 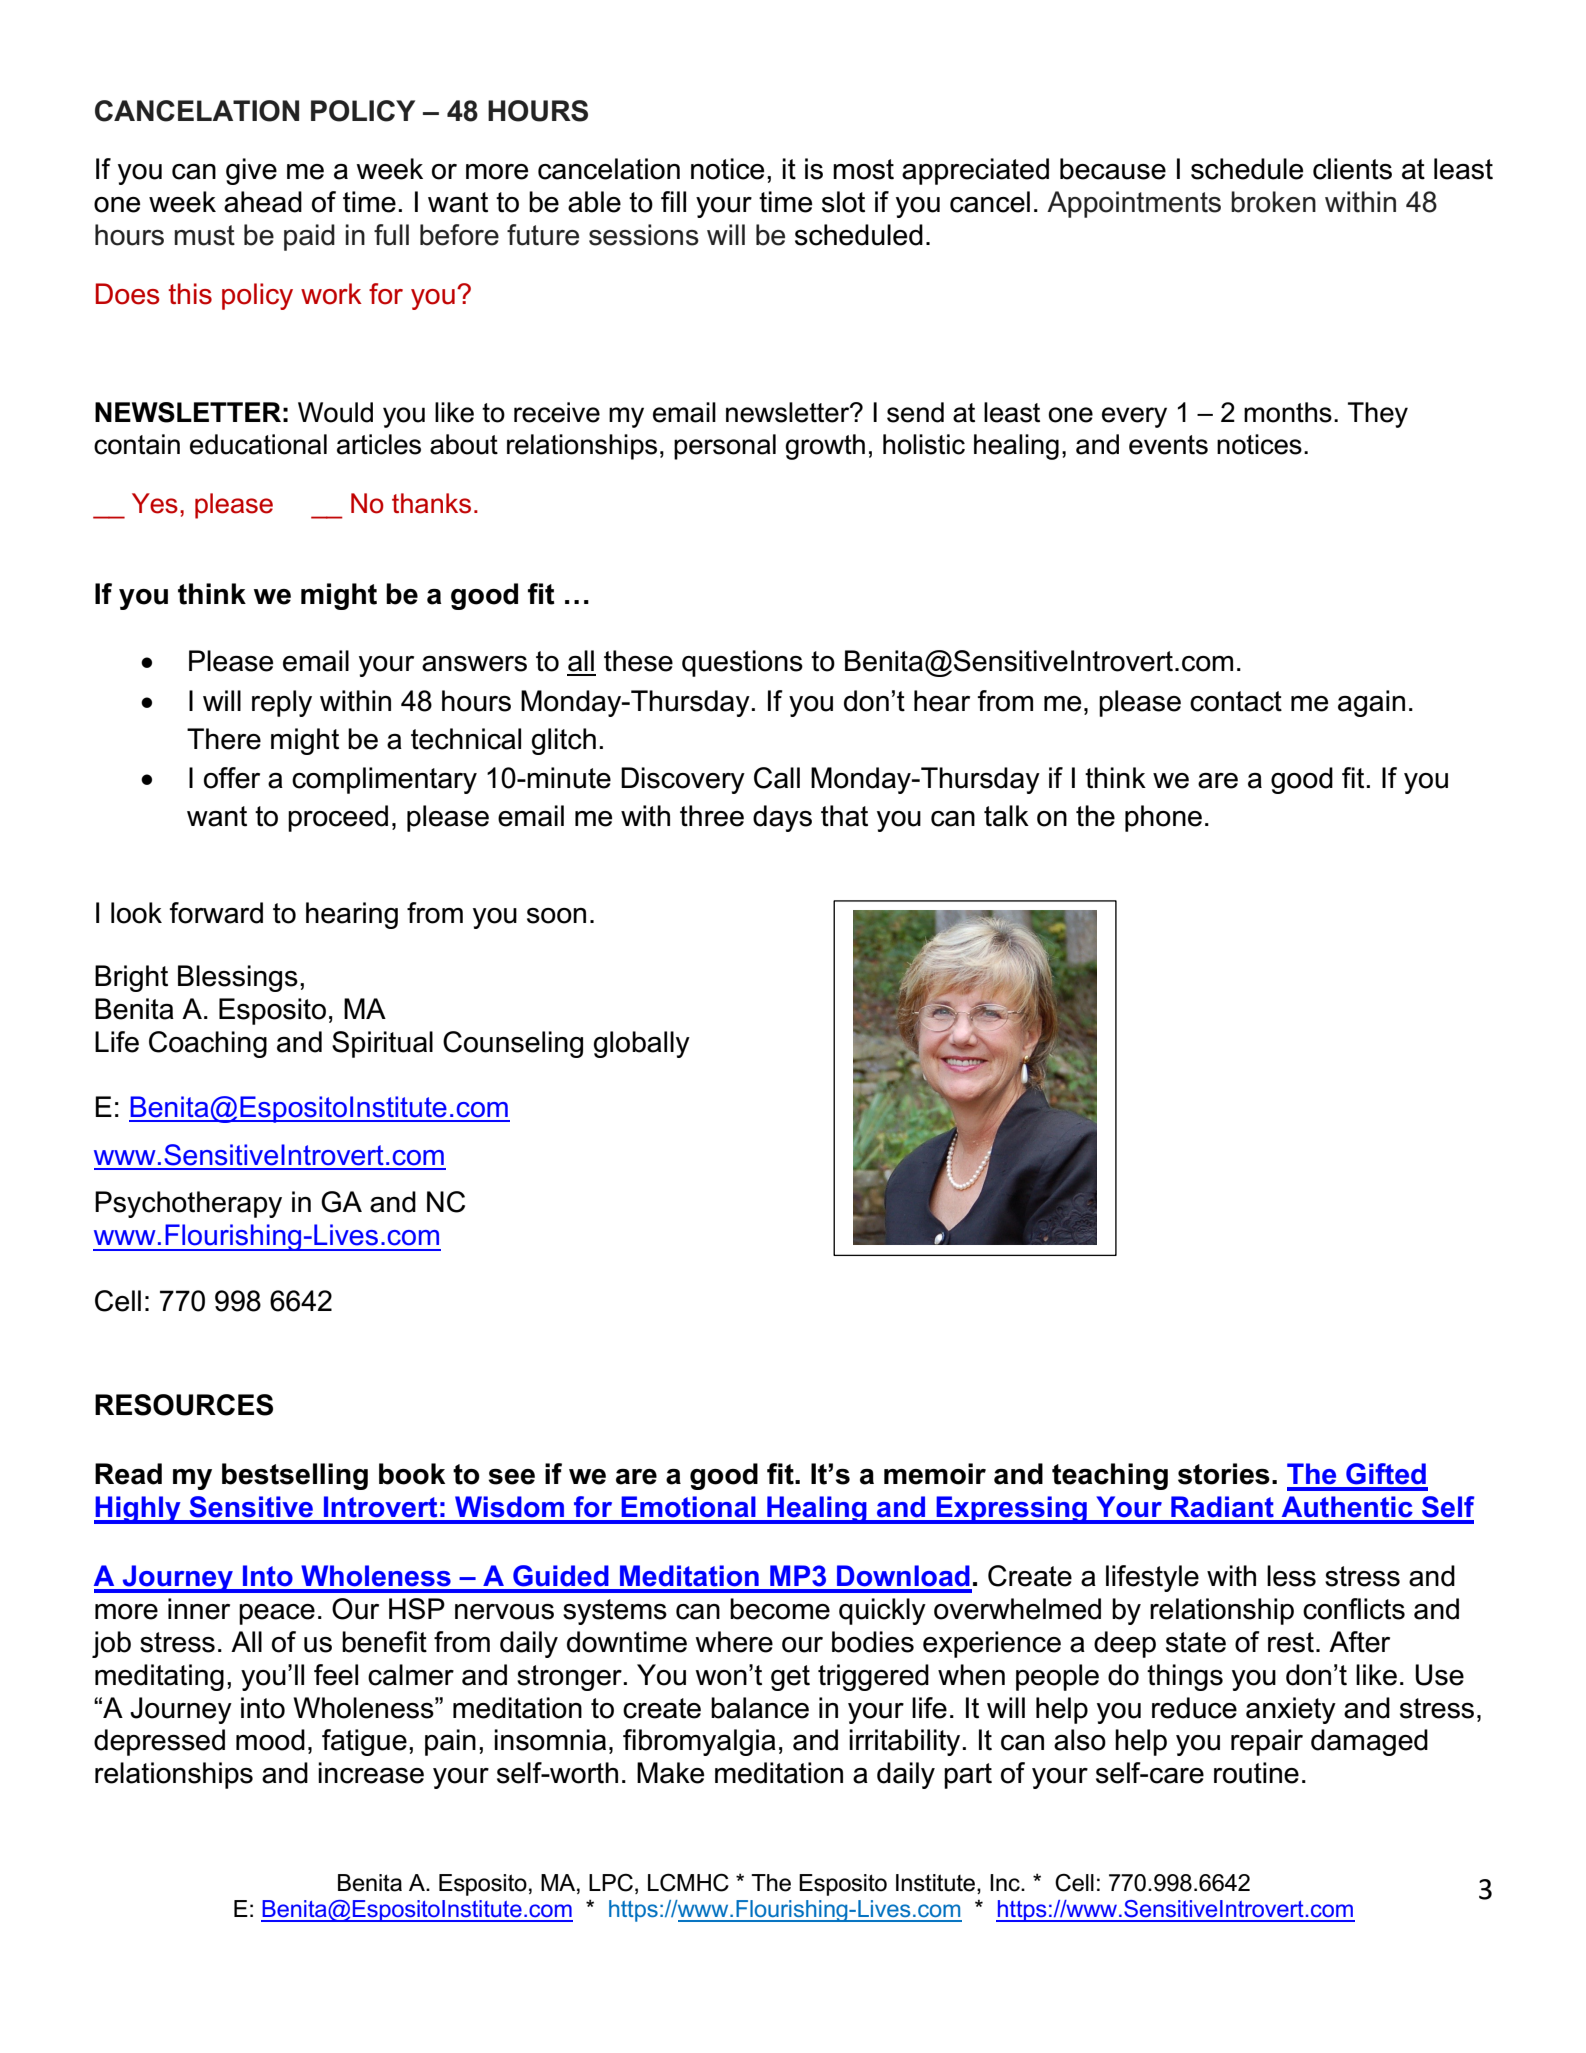 What do you see at coordinates (295, 1476) in the image?
I see `bestselling` at bounding box center [295, 1476].
